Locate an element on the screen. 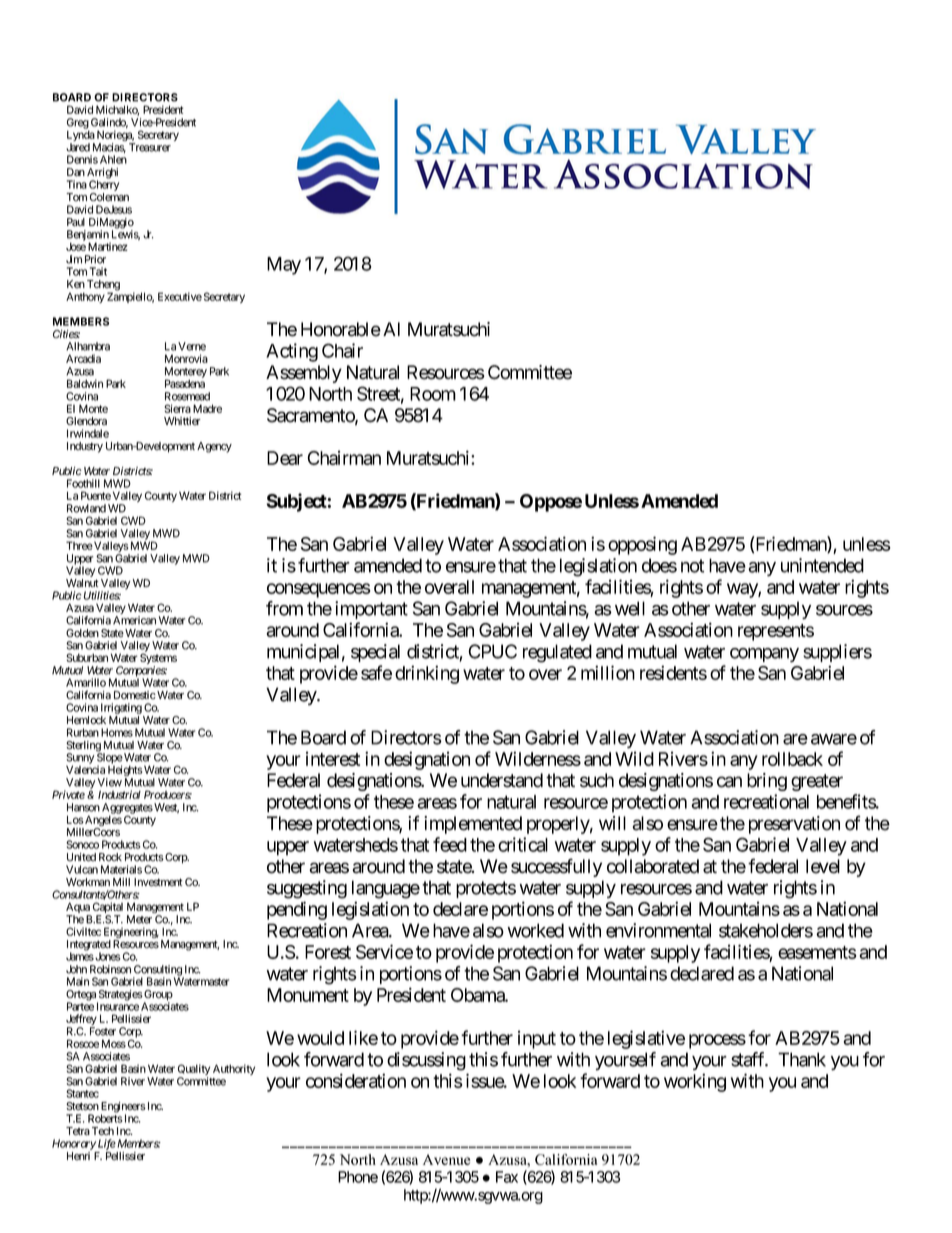  May is located at coordinates (284, 266).
